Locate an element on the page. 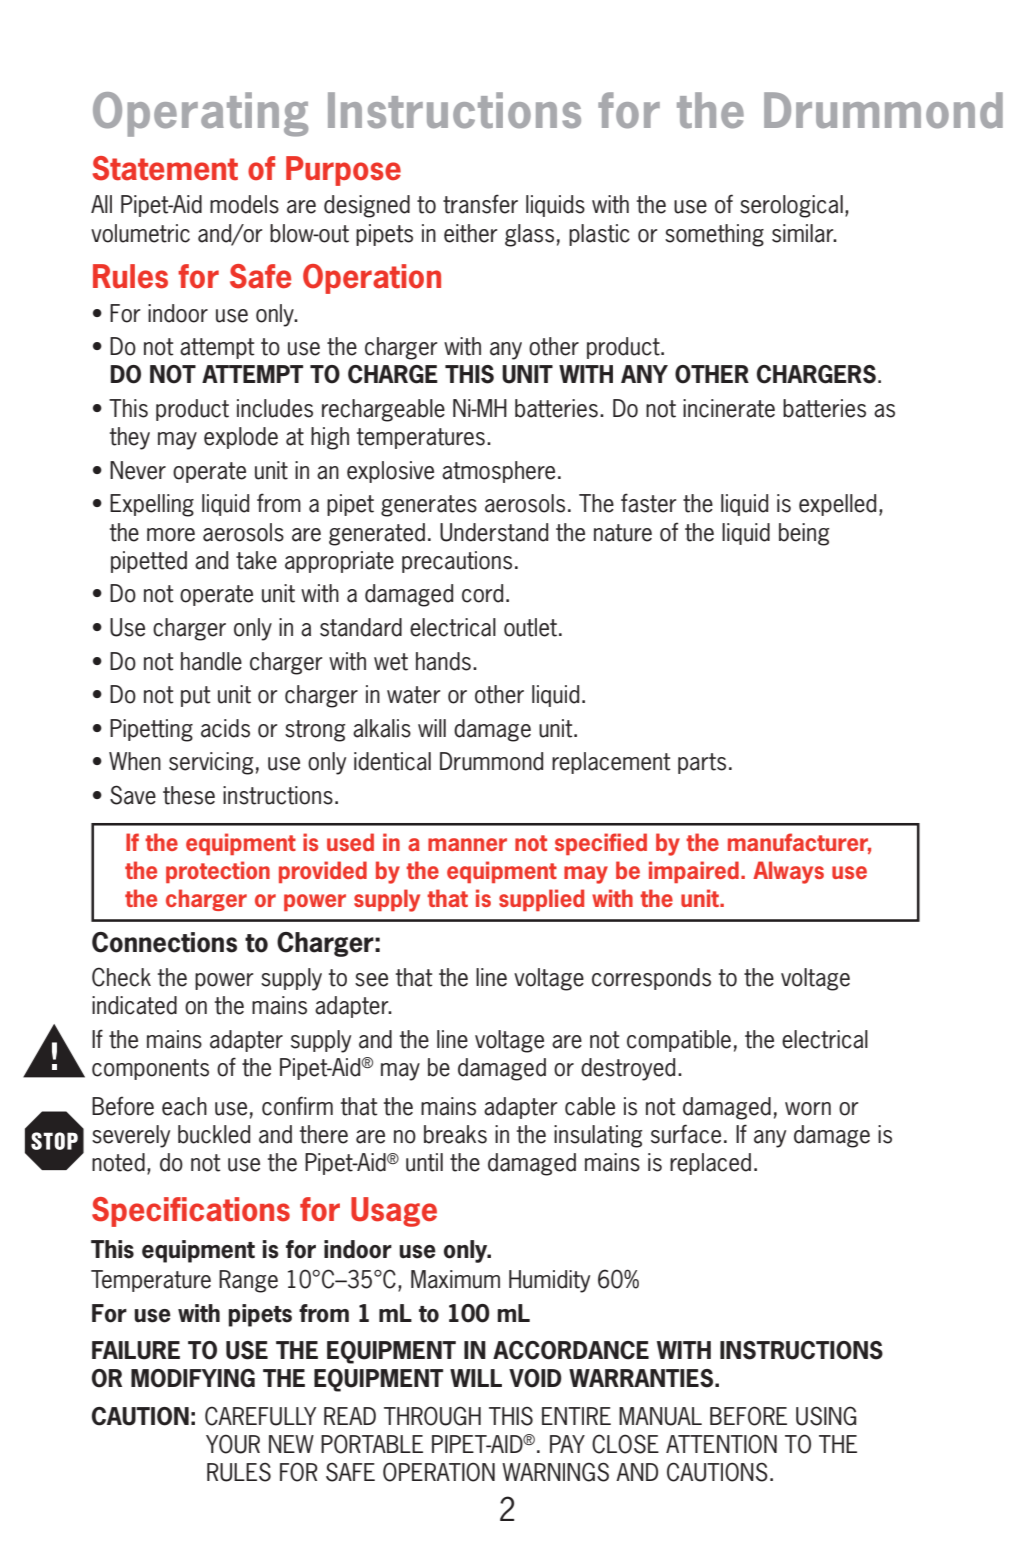  YOUR is located at coordinates (233, 1444).
